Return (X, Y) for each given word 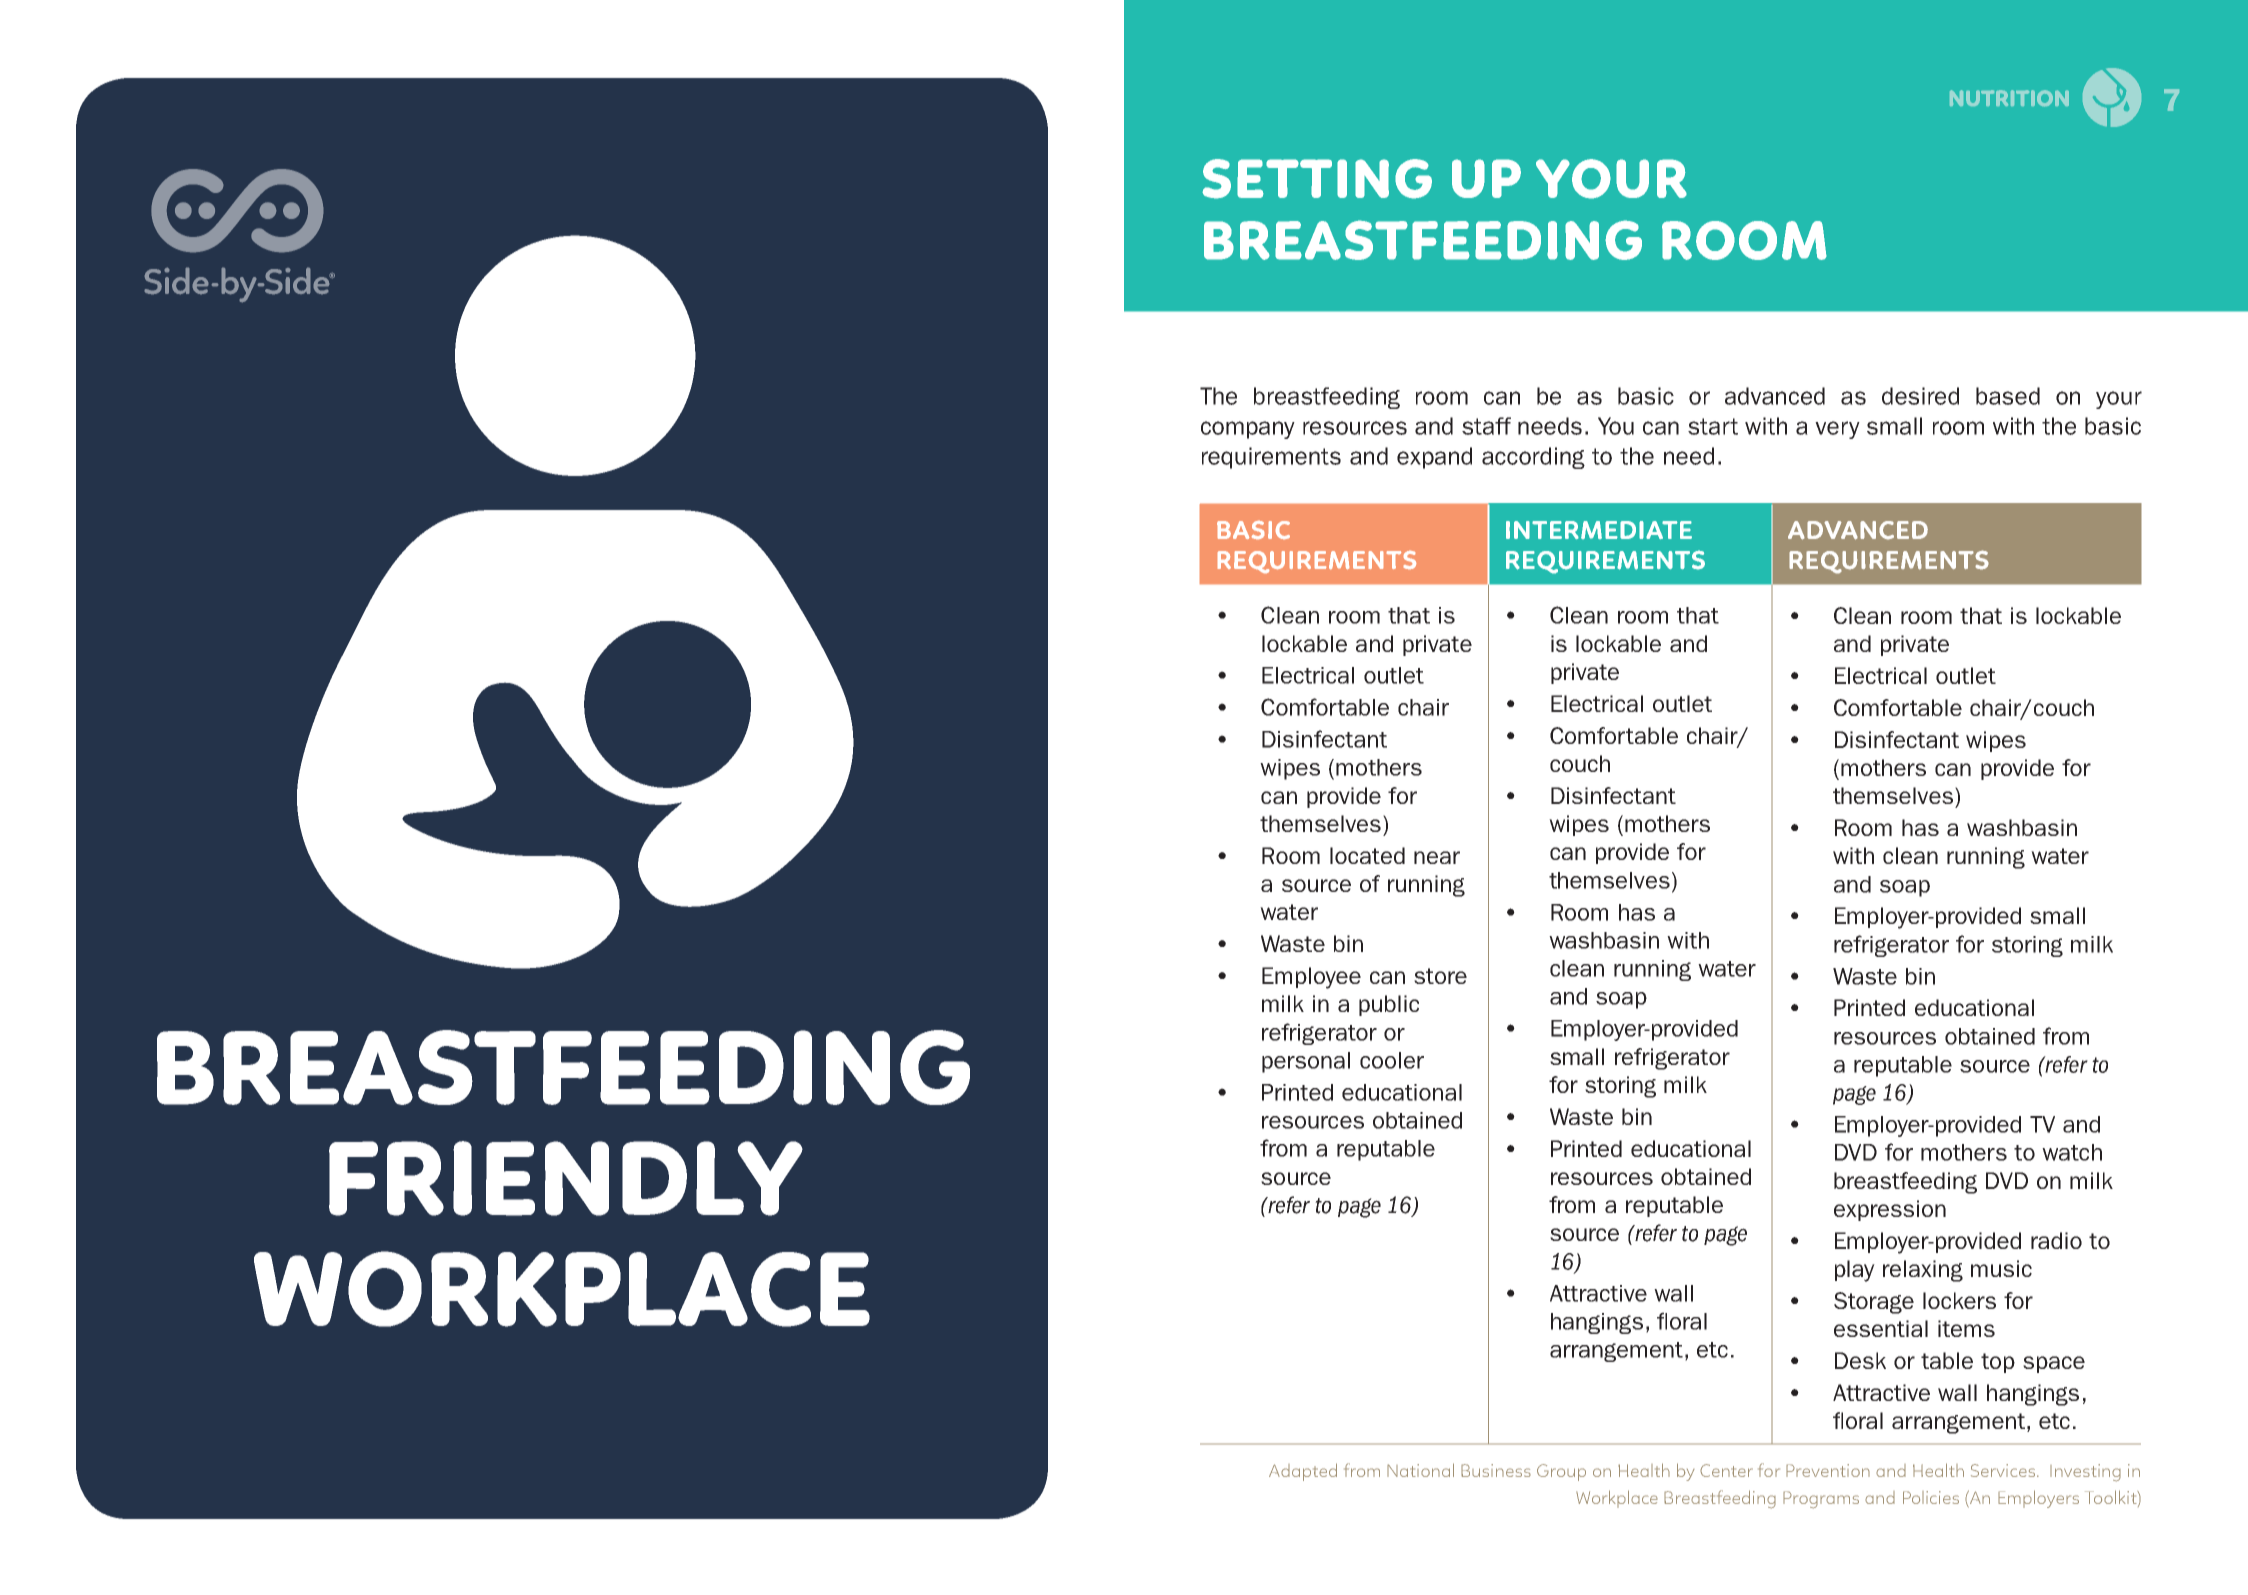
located (1367, 855)
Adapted (1303, 1472)
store (1440, 976)
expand (1434, 458)
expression (1890, 1210)
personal (1306, 1062)
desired (1920, 396)
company (1248, 430)
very (1837, 430)
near (1437, 857)
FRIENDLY (566, 1178)
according (1533, 458)
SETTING (1317, 179)
